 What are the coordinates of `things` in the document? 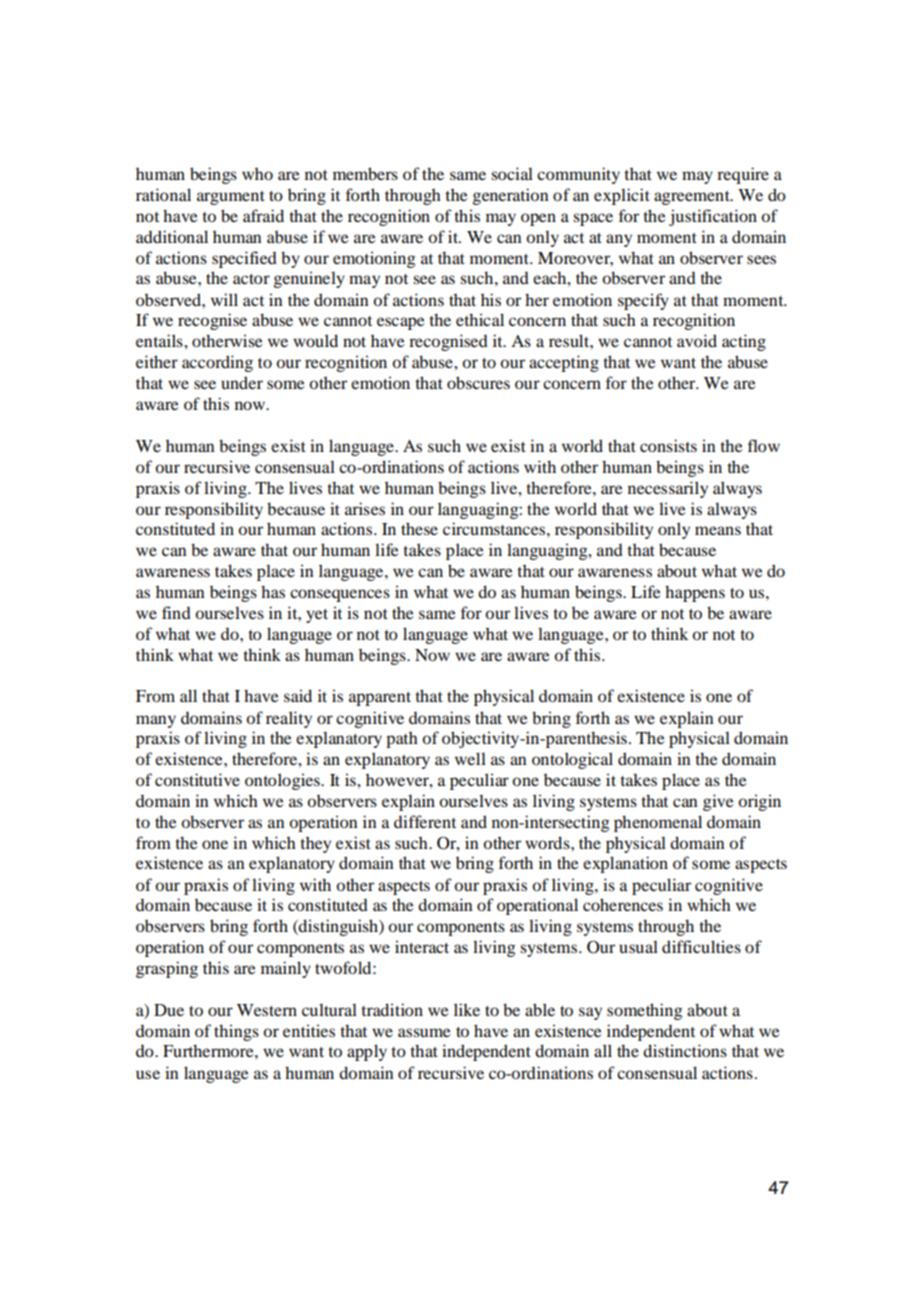 It's located at (236, 1032).
